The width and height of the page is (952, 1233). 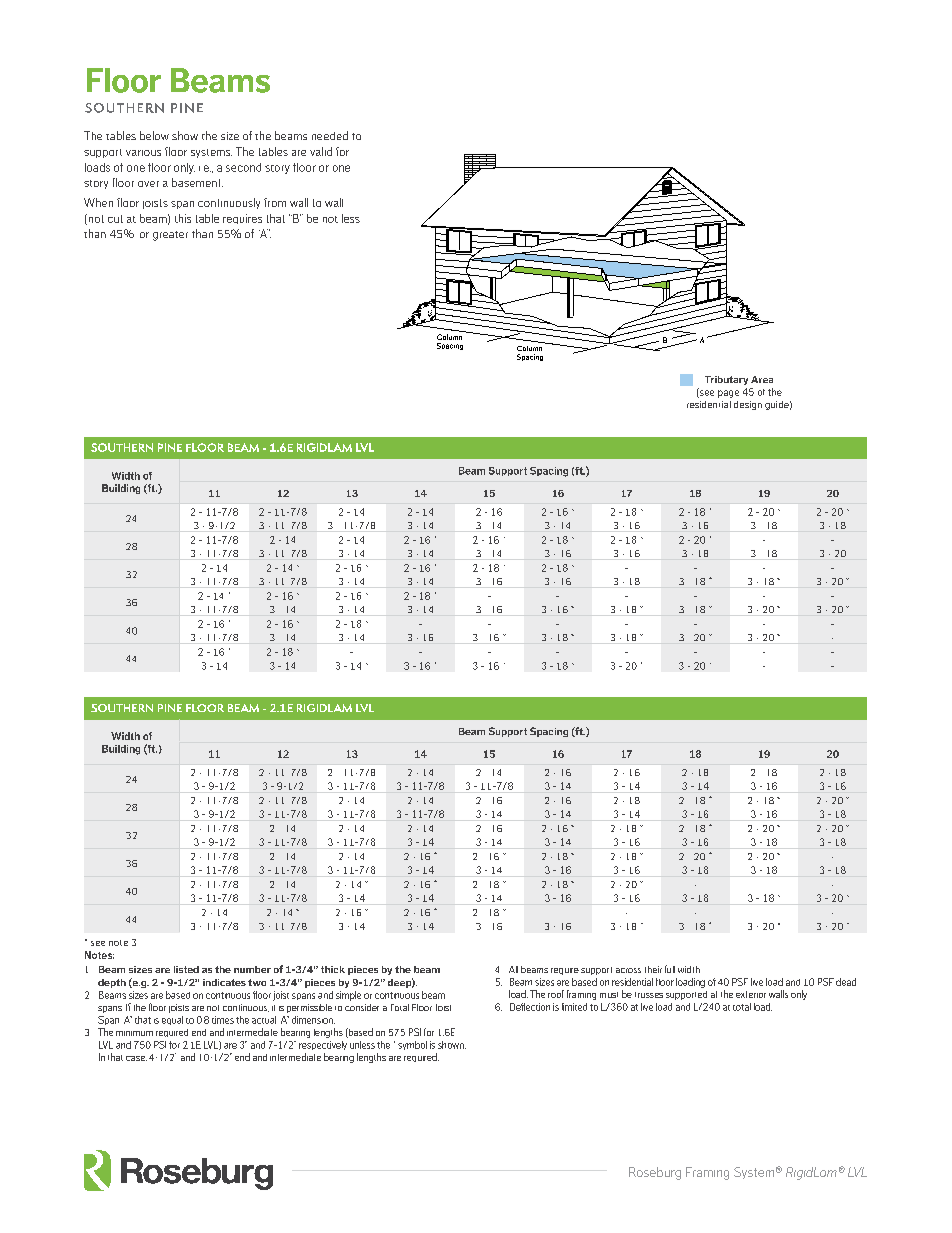 I want to click on page, so click(x=728, y=394).
